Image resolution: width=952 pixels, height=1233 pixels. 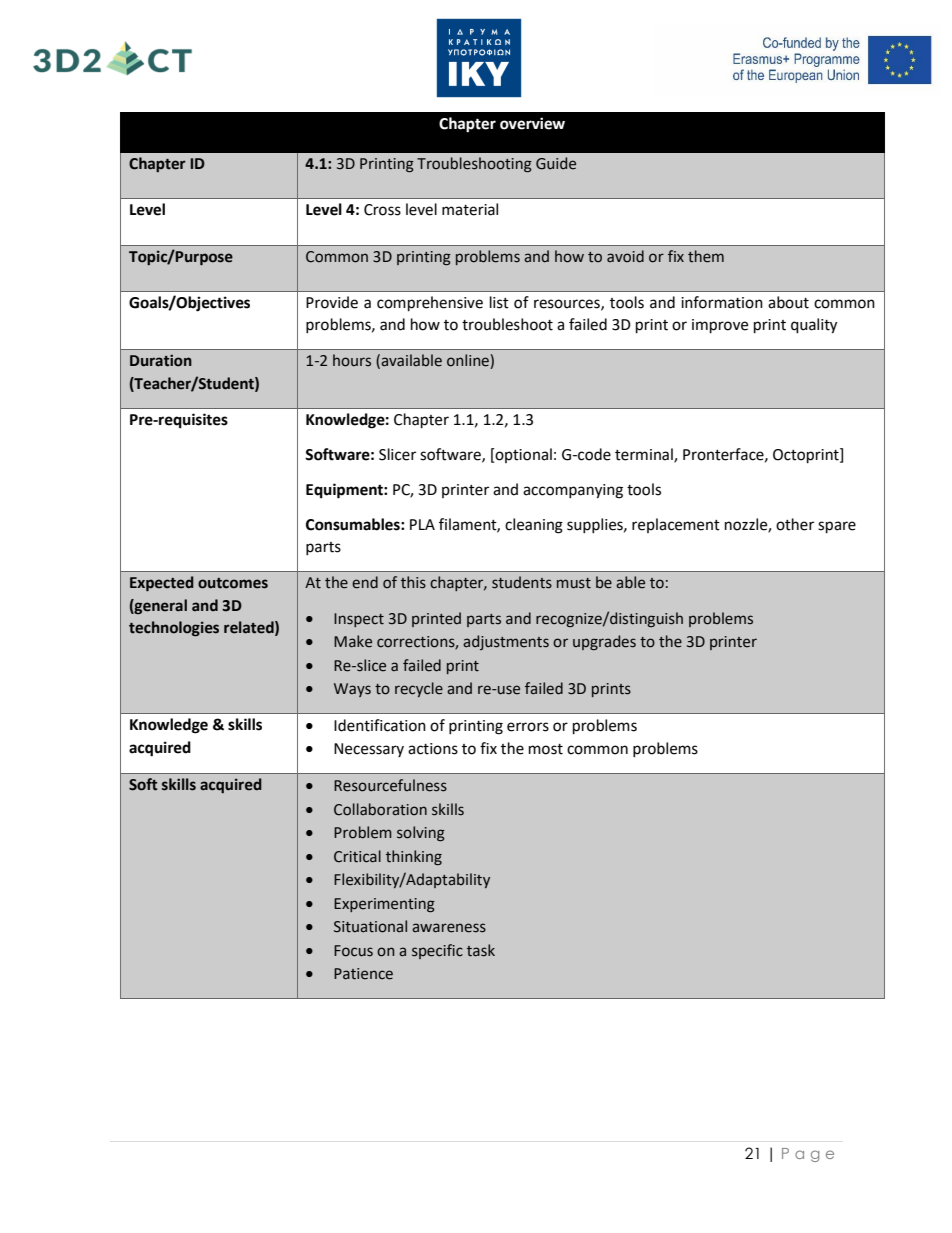 I want to click on Duration, so click(x=161, y=360).
